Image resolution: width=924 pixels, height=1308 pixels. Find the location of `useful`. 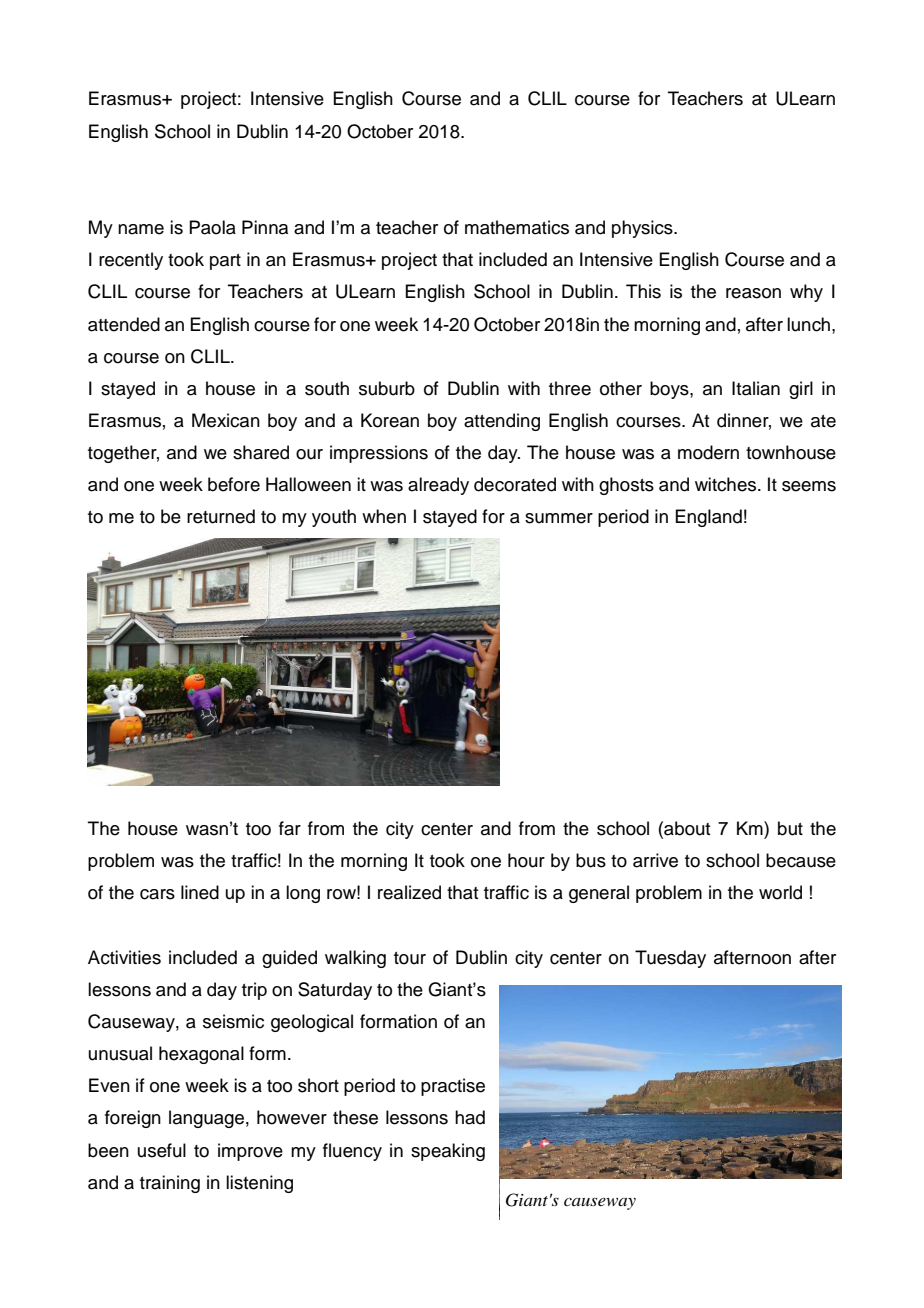

useful is located at coordinates (162, 1150).
